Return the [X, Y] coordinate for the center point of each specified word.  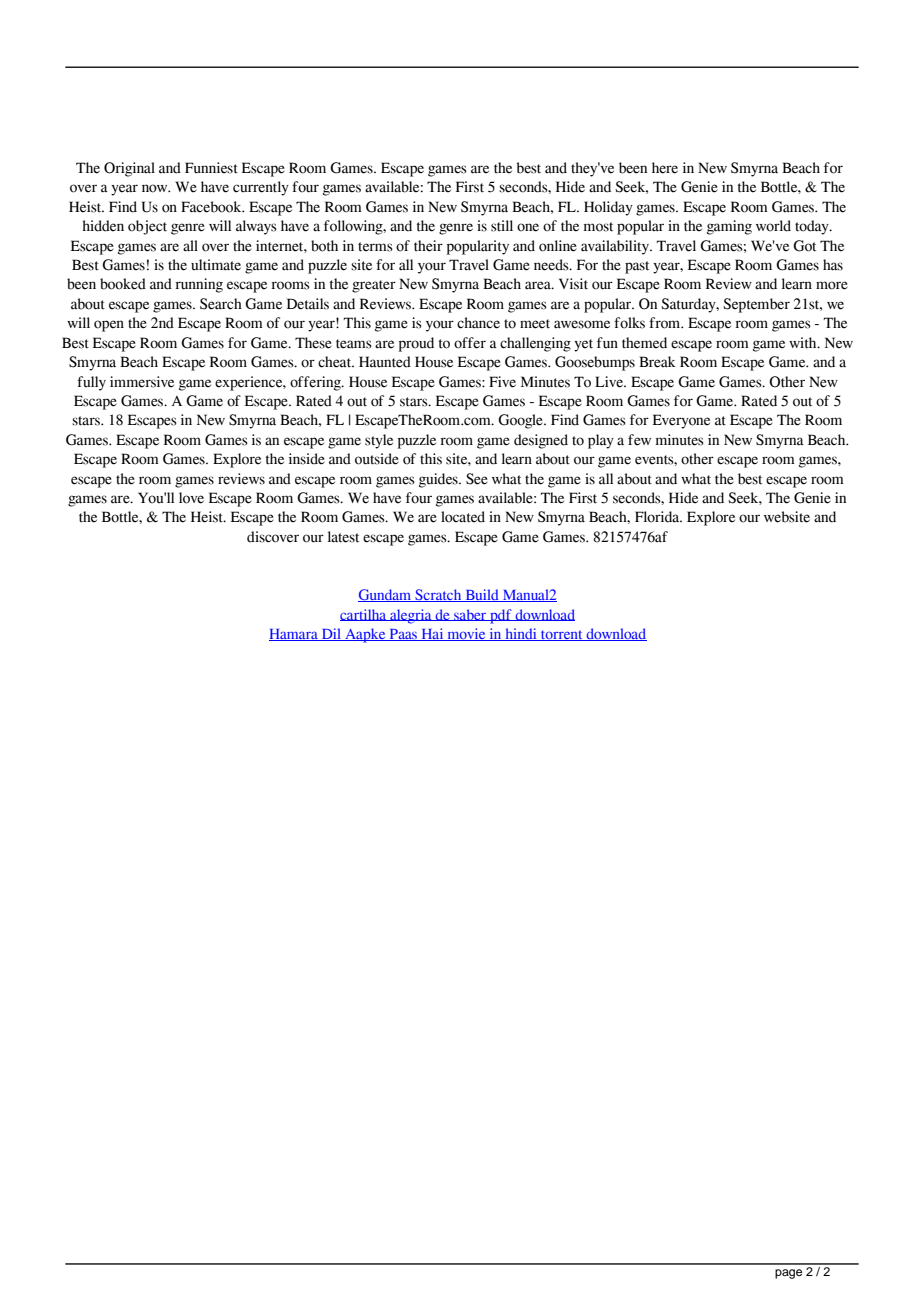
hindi [521, 634]
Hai [432, 634]
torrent [562, 635]
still [502, 226]
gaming [729, 227]
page [788, 1274]
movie [466, 634]
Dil [331, 634]
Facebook [212, 207]
